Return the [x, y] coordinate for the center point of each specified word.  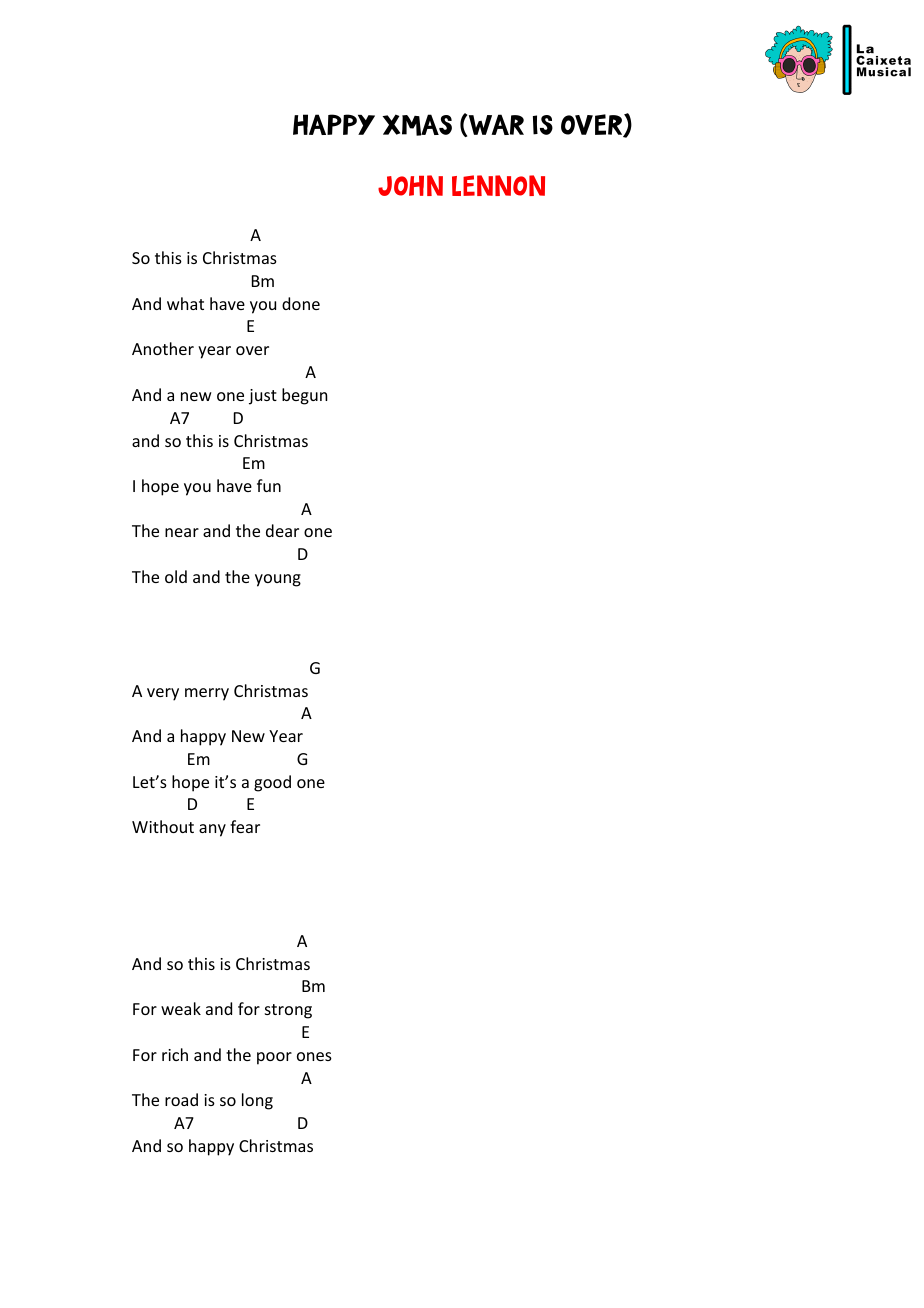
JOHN [410, 185]
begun [304, 396]
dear [282, 530]
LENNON [498, 185]
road [181, 1099]
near [182, 532]
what [185, 303]
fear [245, 826]
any [212, 830]
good [272, 783]
